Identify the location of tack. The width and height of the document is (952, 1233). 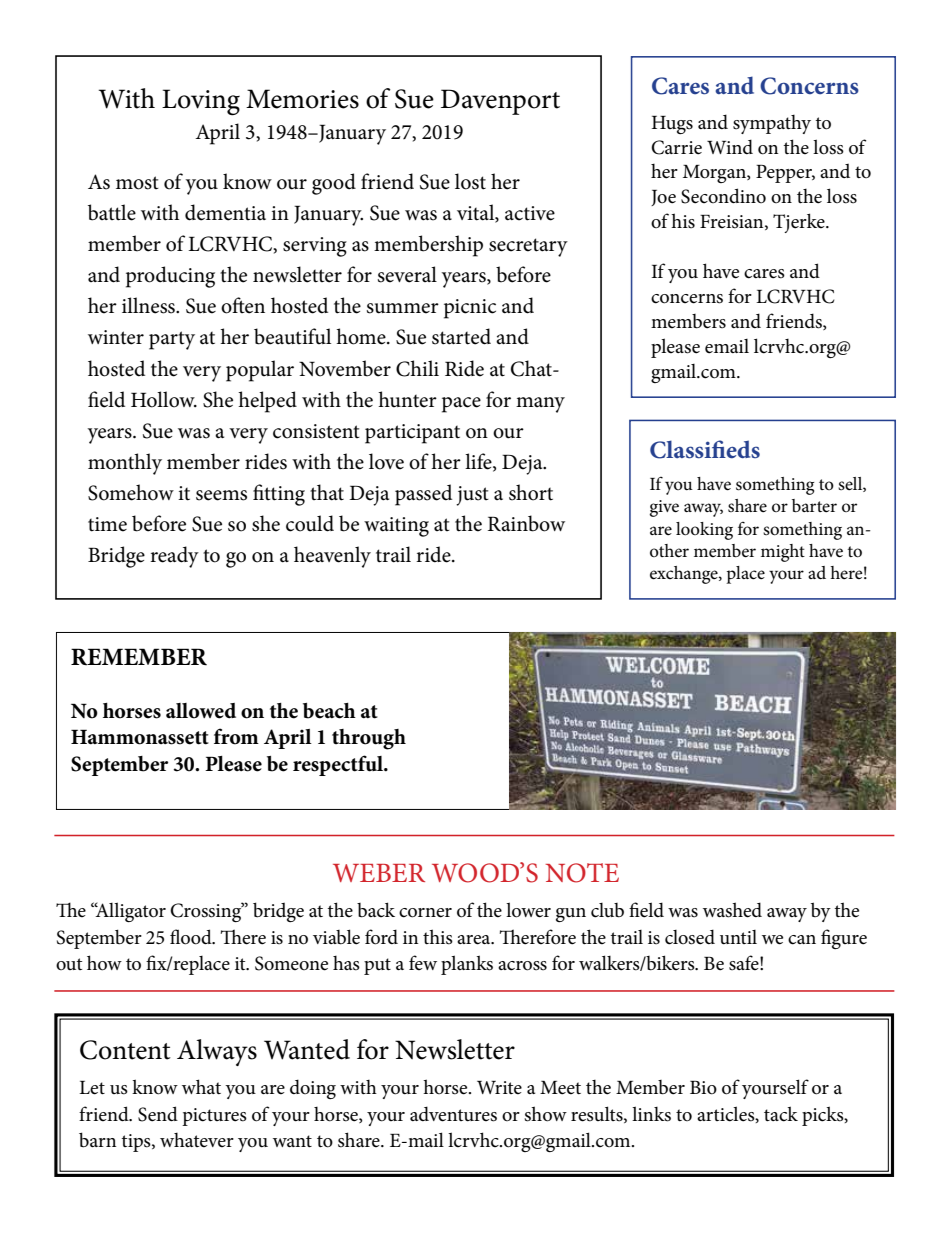
(781, 1114).
